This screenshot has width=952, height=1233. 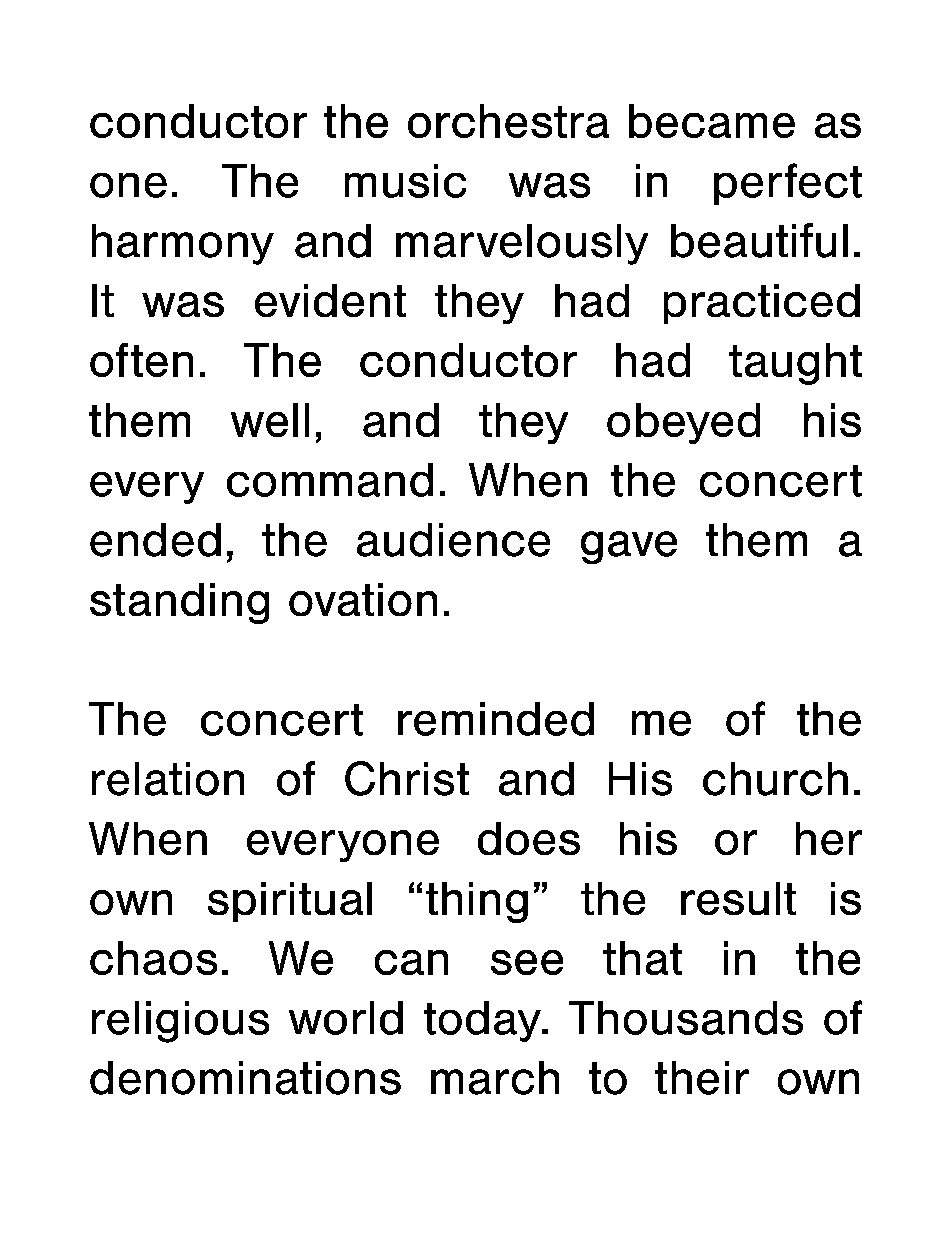 What do you see at coordinates (496, 719) in the screenshot?
I see `reminded` at bounding box center [496, 719].
